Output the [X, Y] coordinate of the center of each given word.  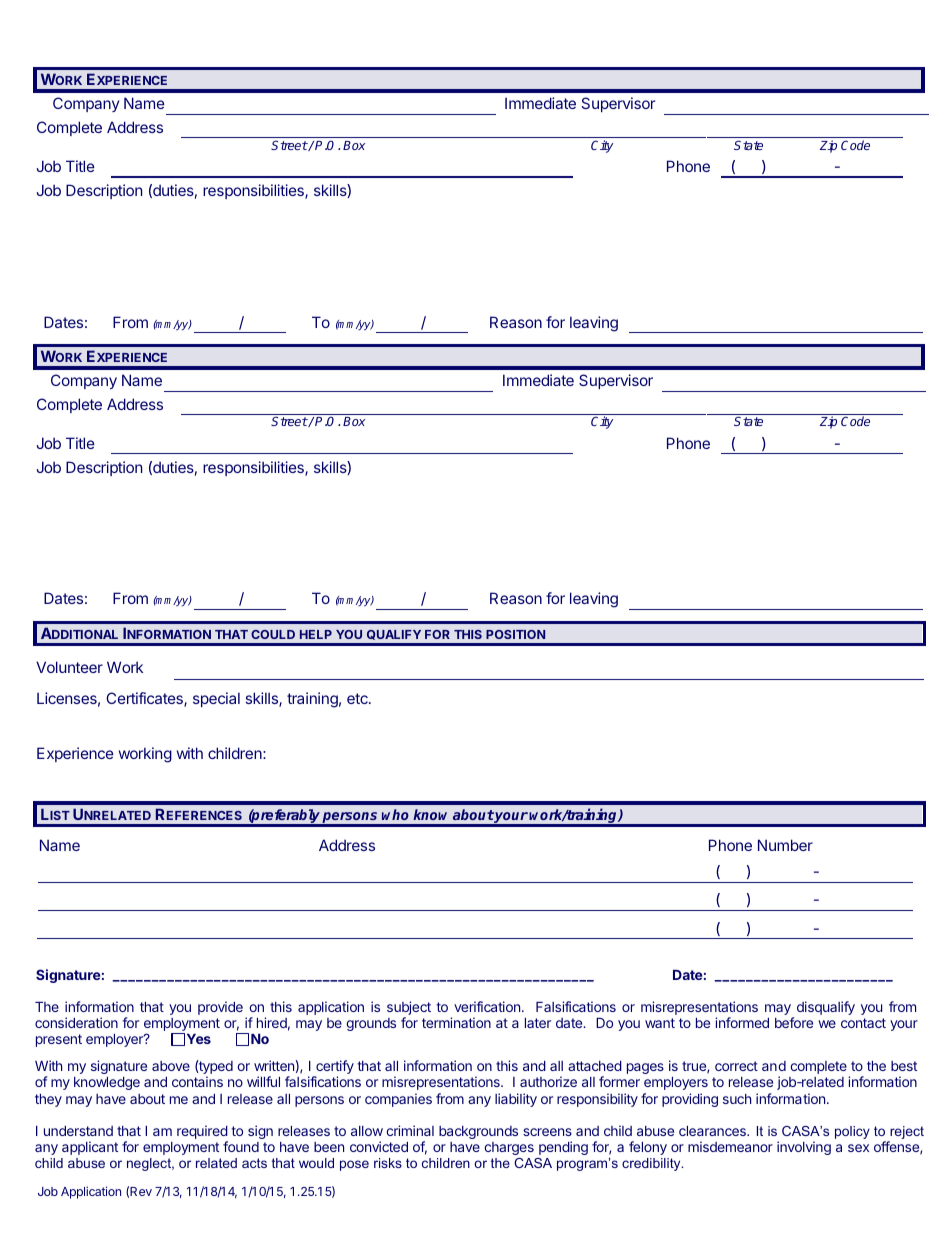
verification [487, 1006]
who [395, 814]
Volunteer [69, 667]
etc [358, 698]
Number [785, 845]
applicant [90, 1148]
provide [220, 1008]
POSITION [515, 634]
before [794, 1022]
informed [742, 1022]
